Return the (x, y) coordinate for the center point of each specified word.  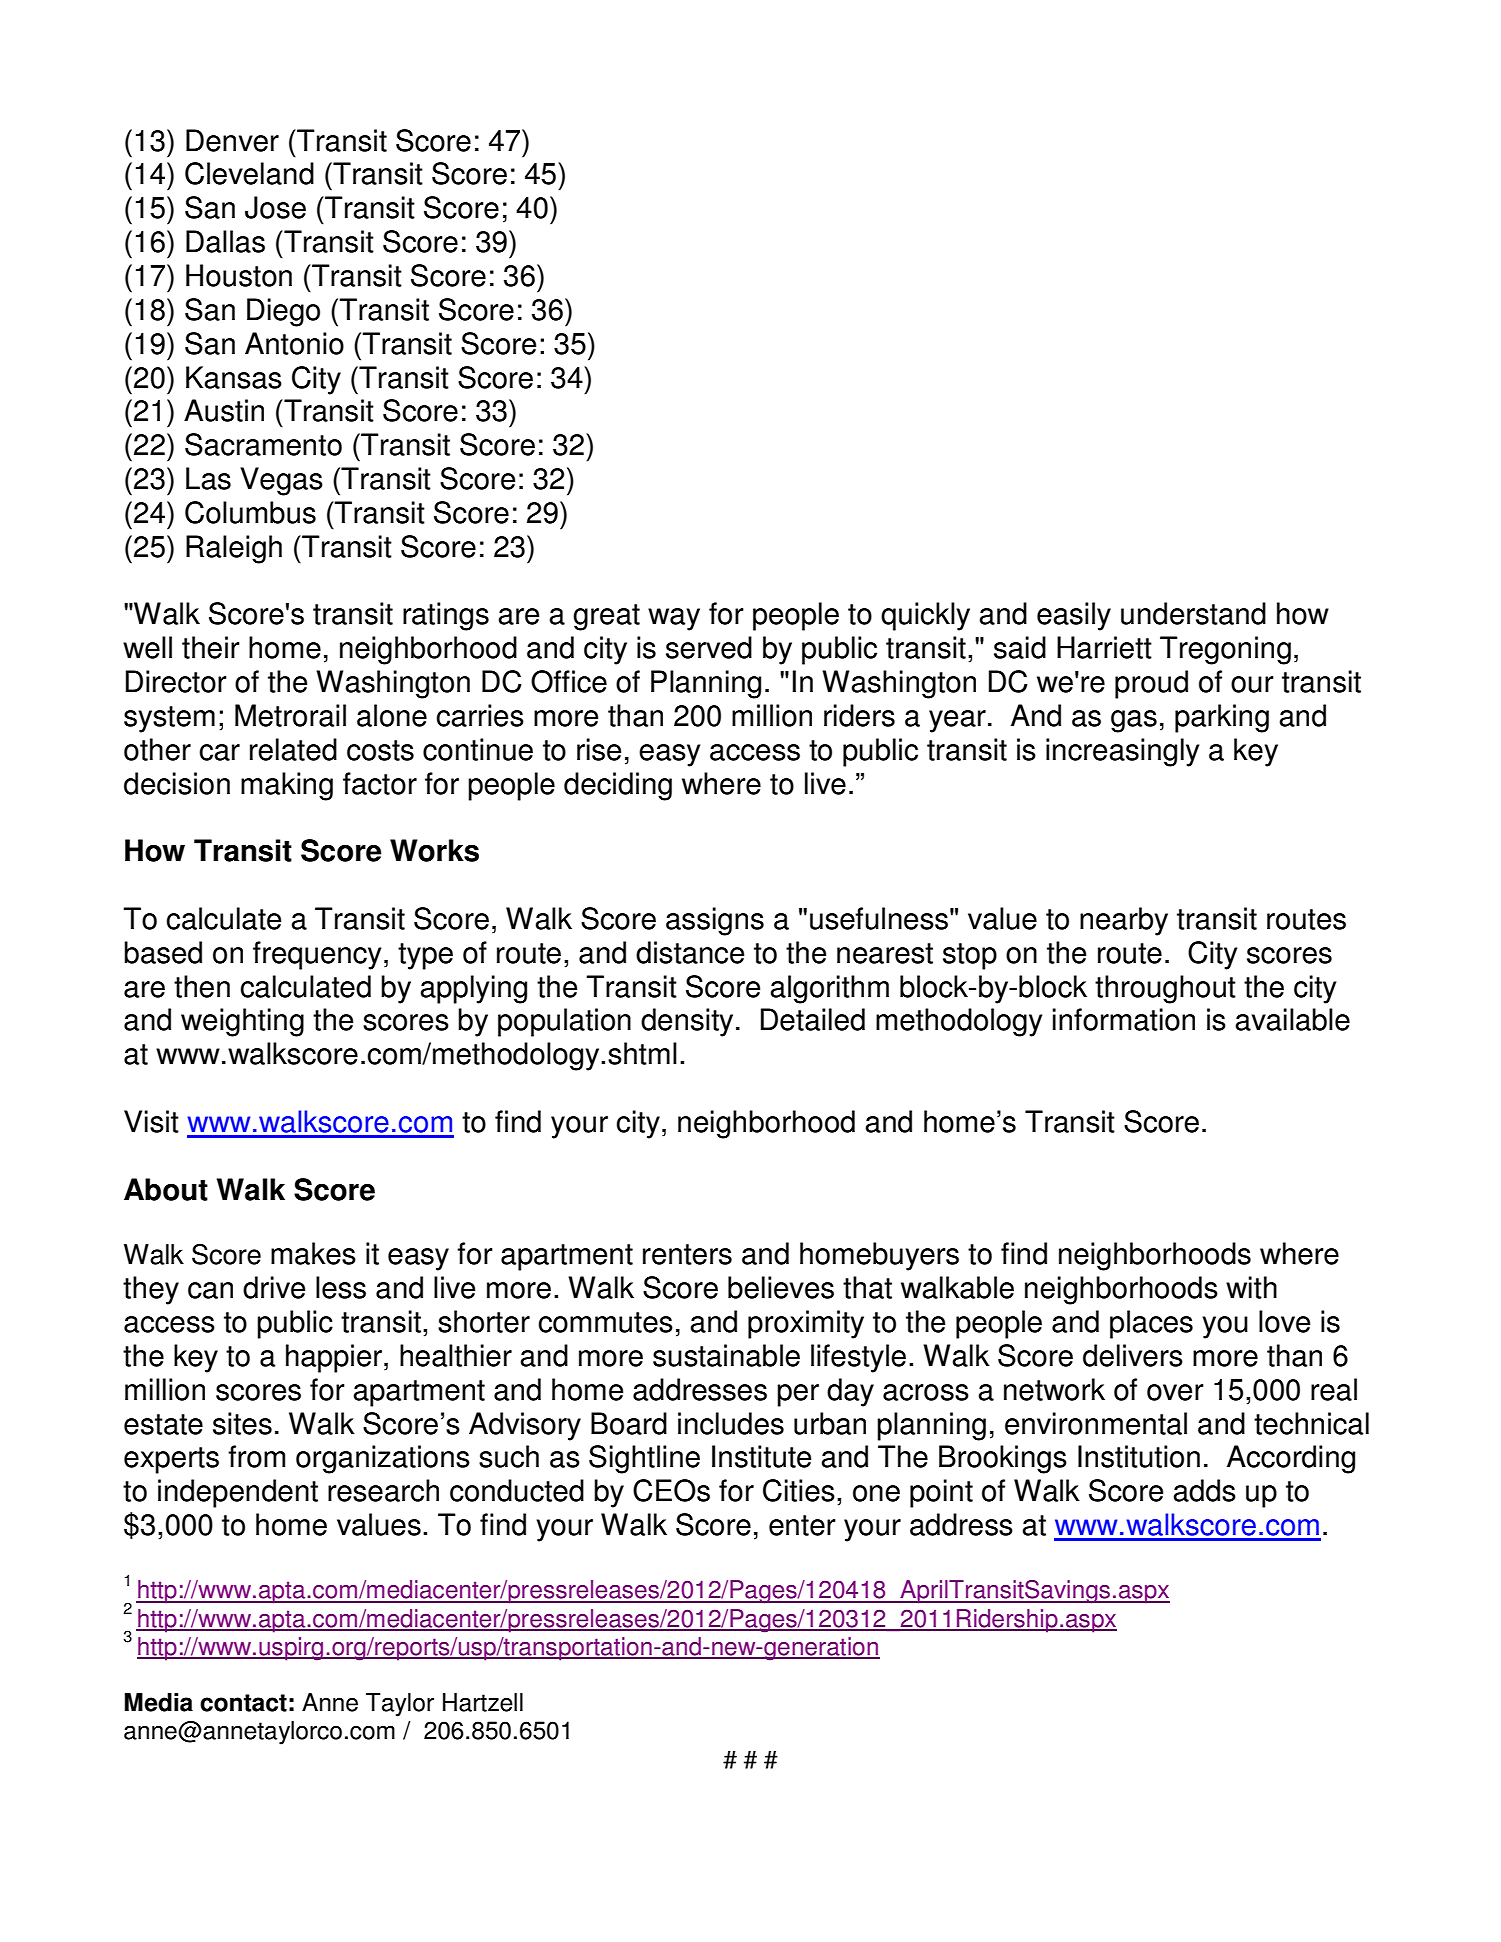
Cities (799, 1490)
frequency (317, 955)
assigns (715, 921)
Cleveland (249, 173)
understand (1193, 613)
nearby (1124, 921)
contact (243, 1703)
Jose (275, 207)
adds (1205, 1490)
